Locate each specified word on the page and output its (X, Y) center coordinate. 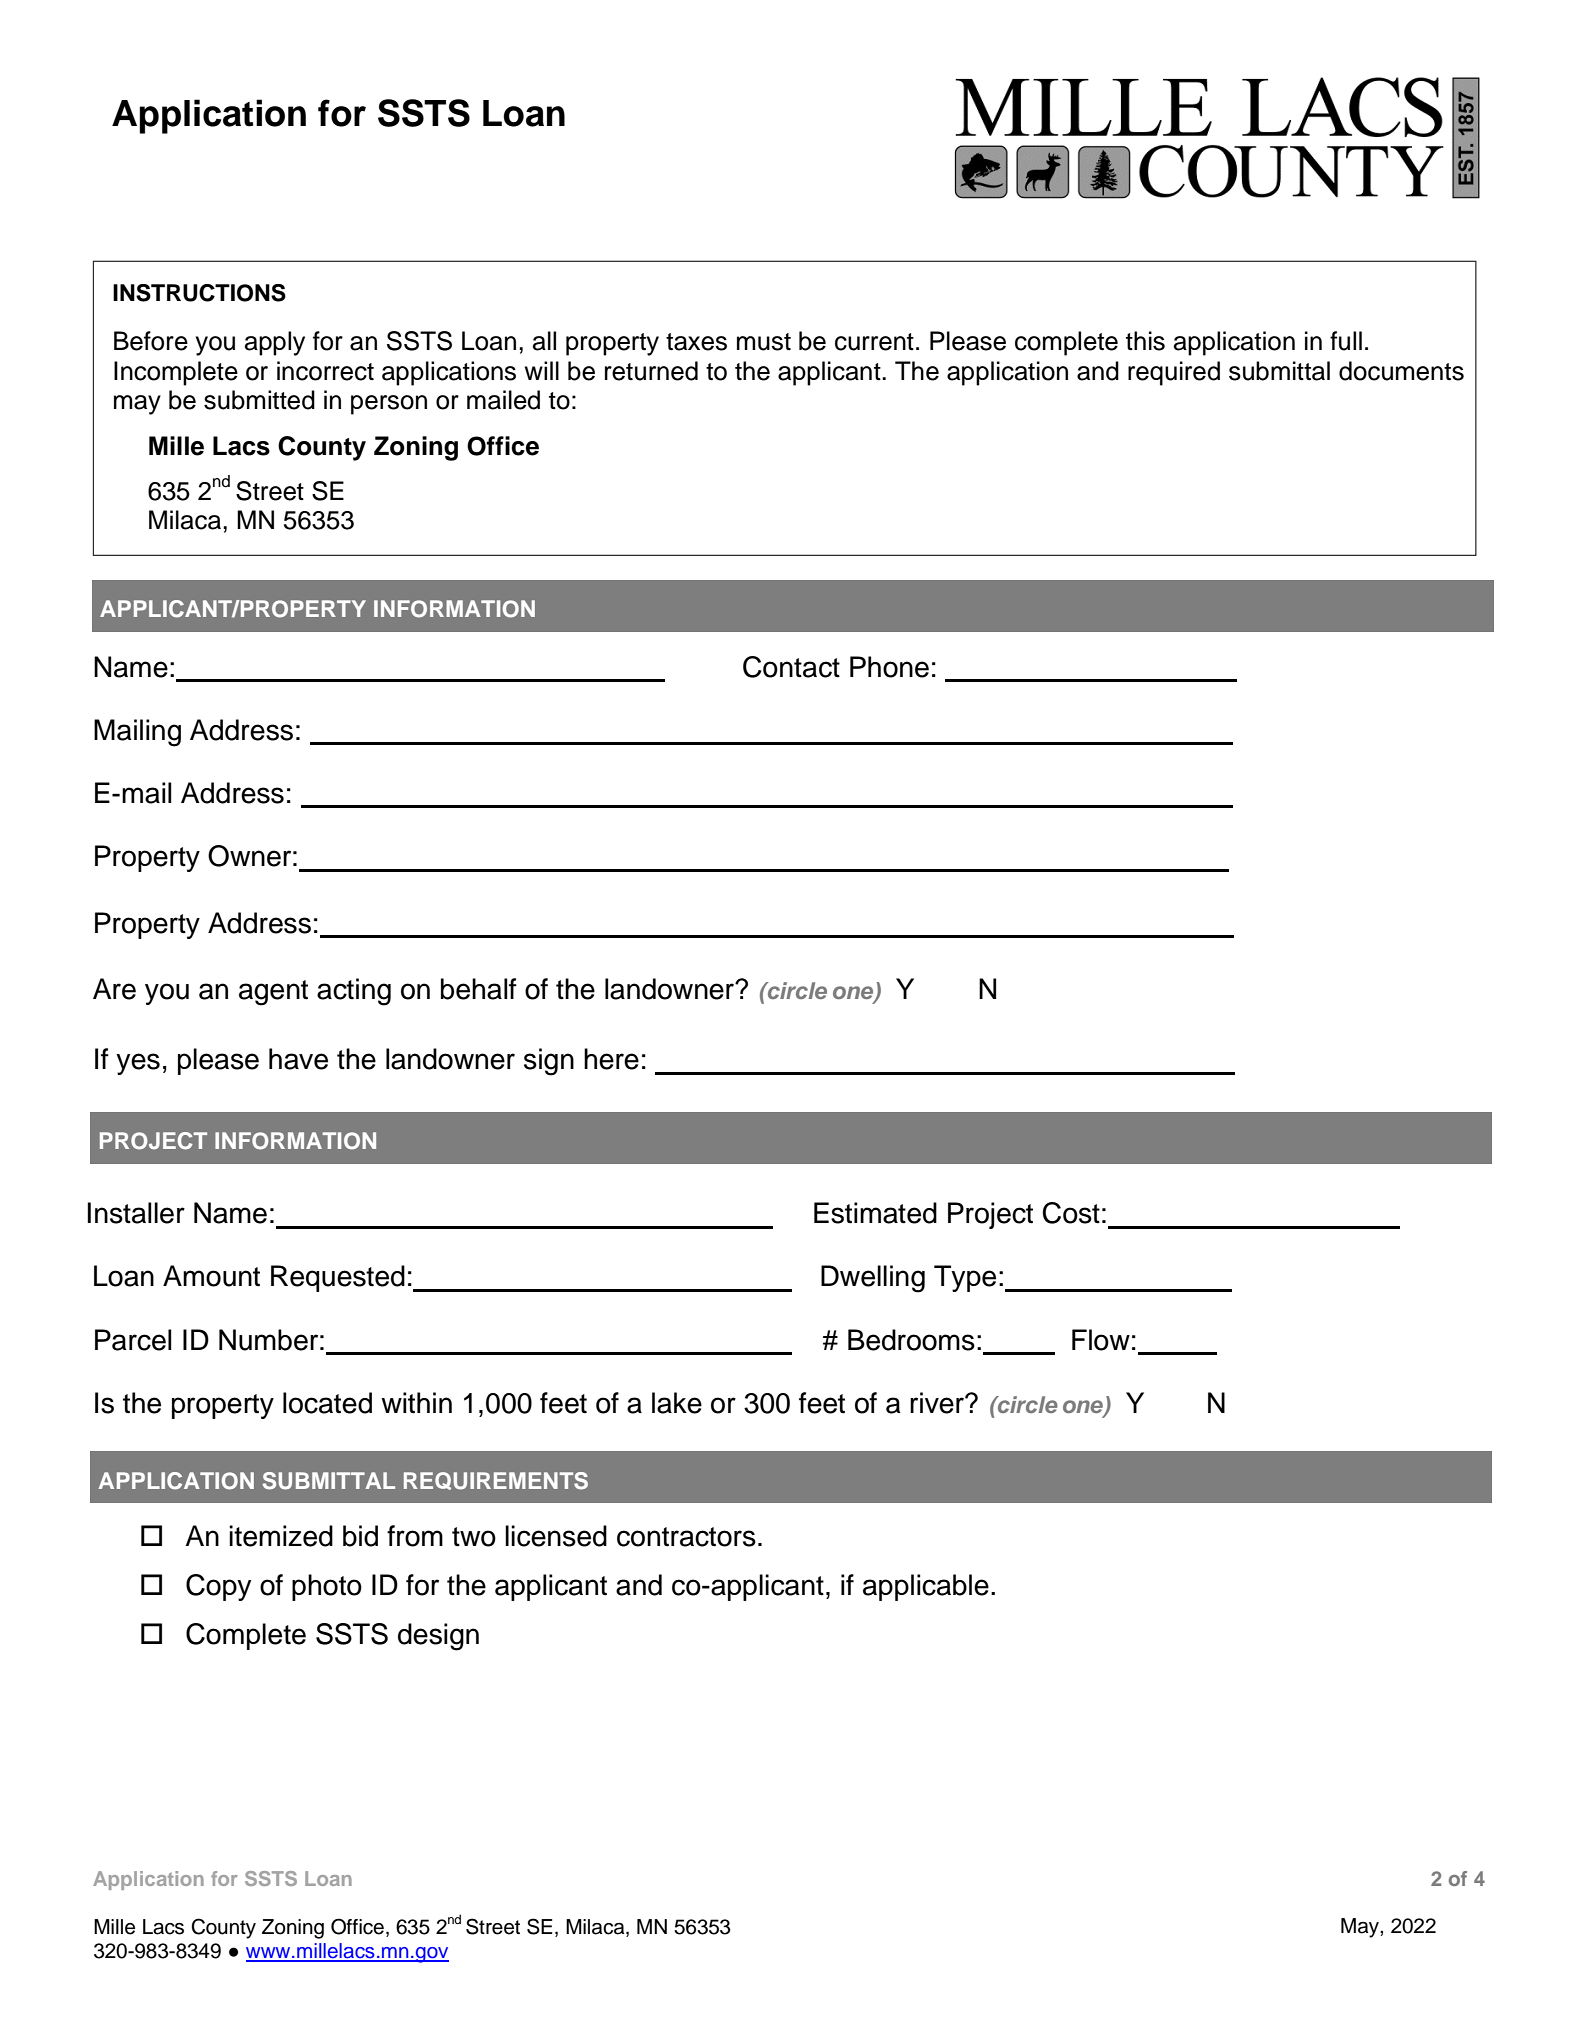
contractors (686, 1537)
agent (273, 993)
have (298, 1059)
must (764, 342)
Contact (791, 667)
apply (275, 343)
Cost (1071, 1213)
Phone (889, 667)
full (1346, 341)
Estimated (875, 1213)
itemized (281, 1536)
